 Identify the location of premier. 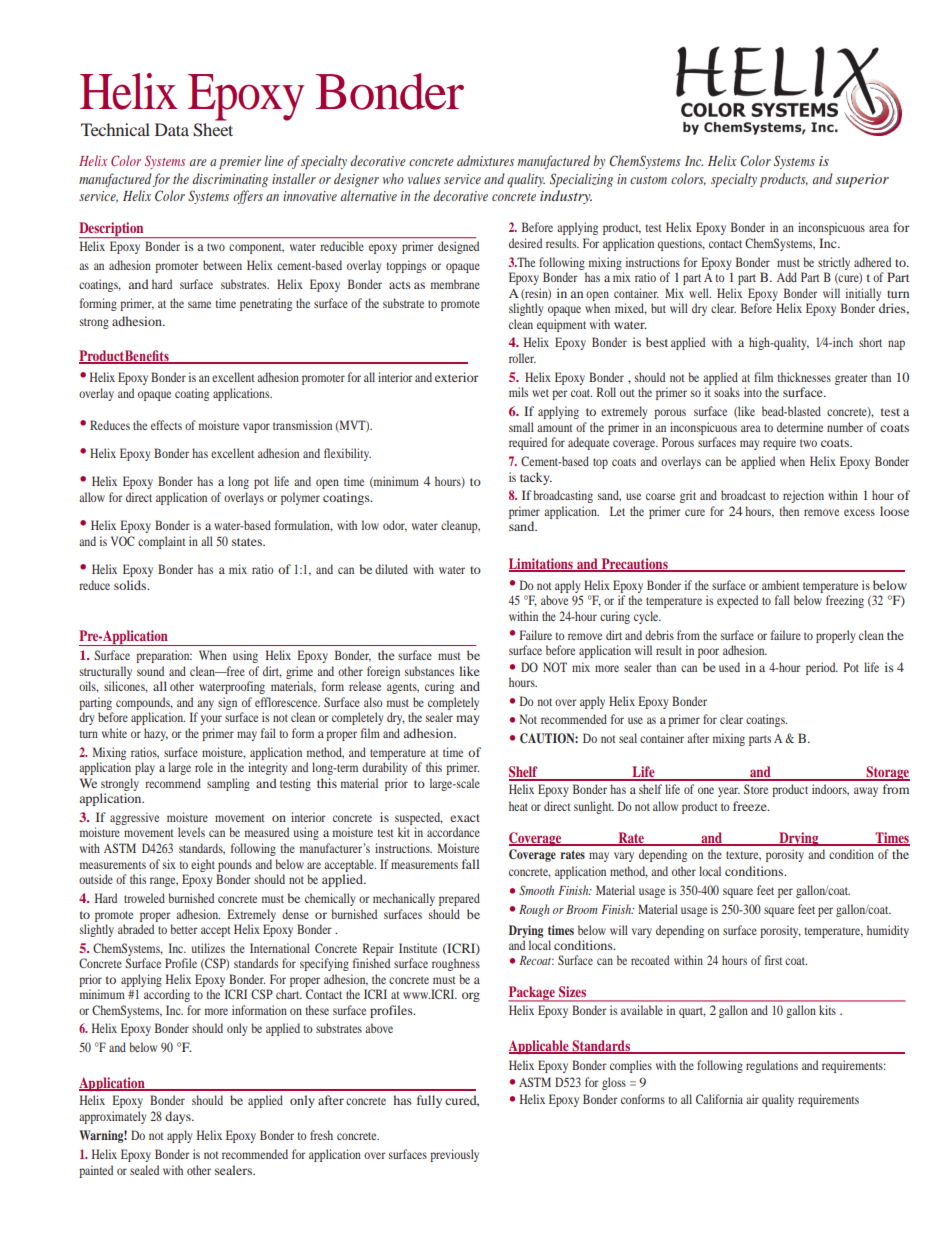
(240, 163).
